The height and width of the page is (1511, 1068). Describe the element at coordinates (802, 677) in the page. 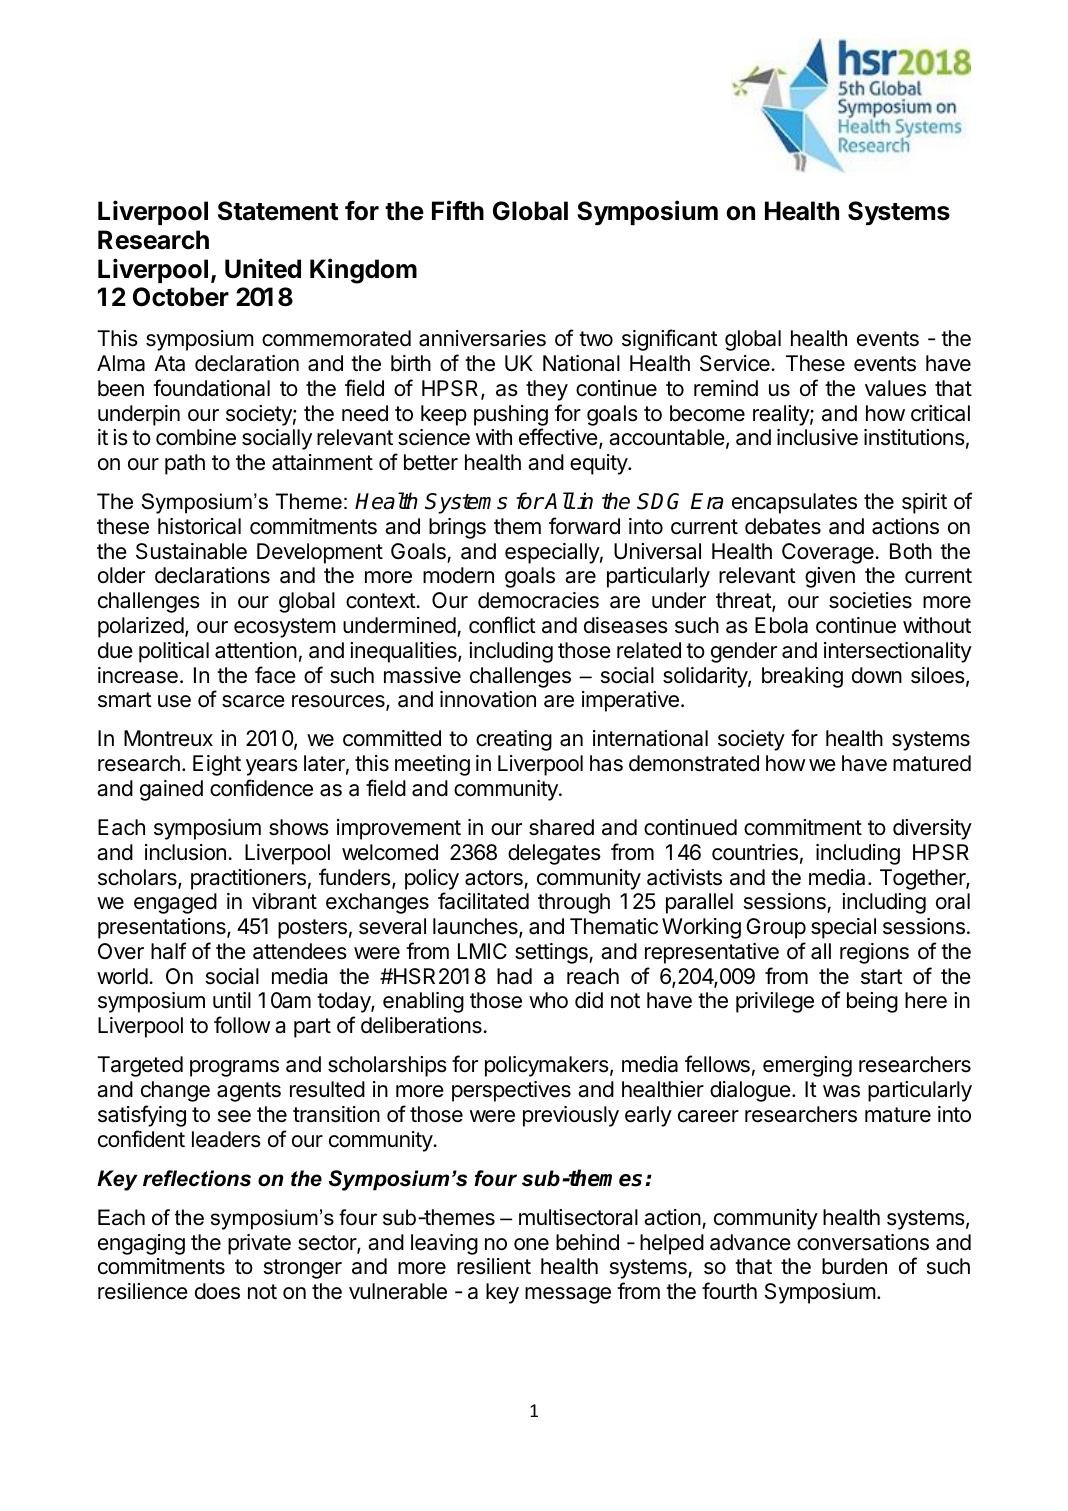

I see `breaking` at that location.
